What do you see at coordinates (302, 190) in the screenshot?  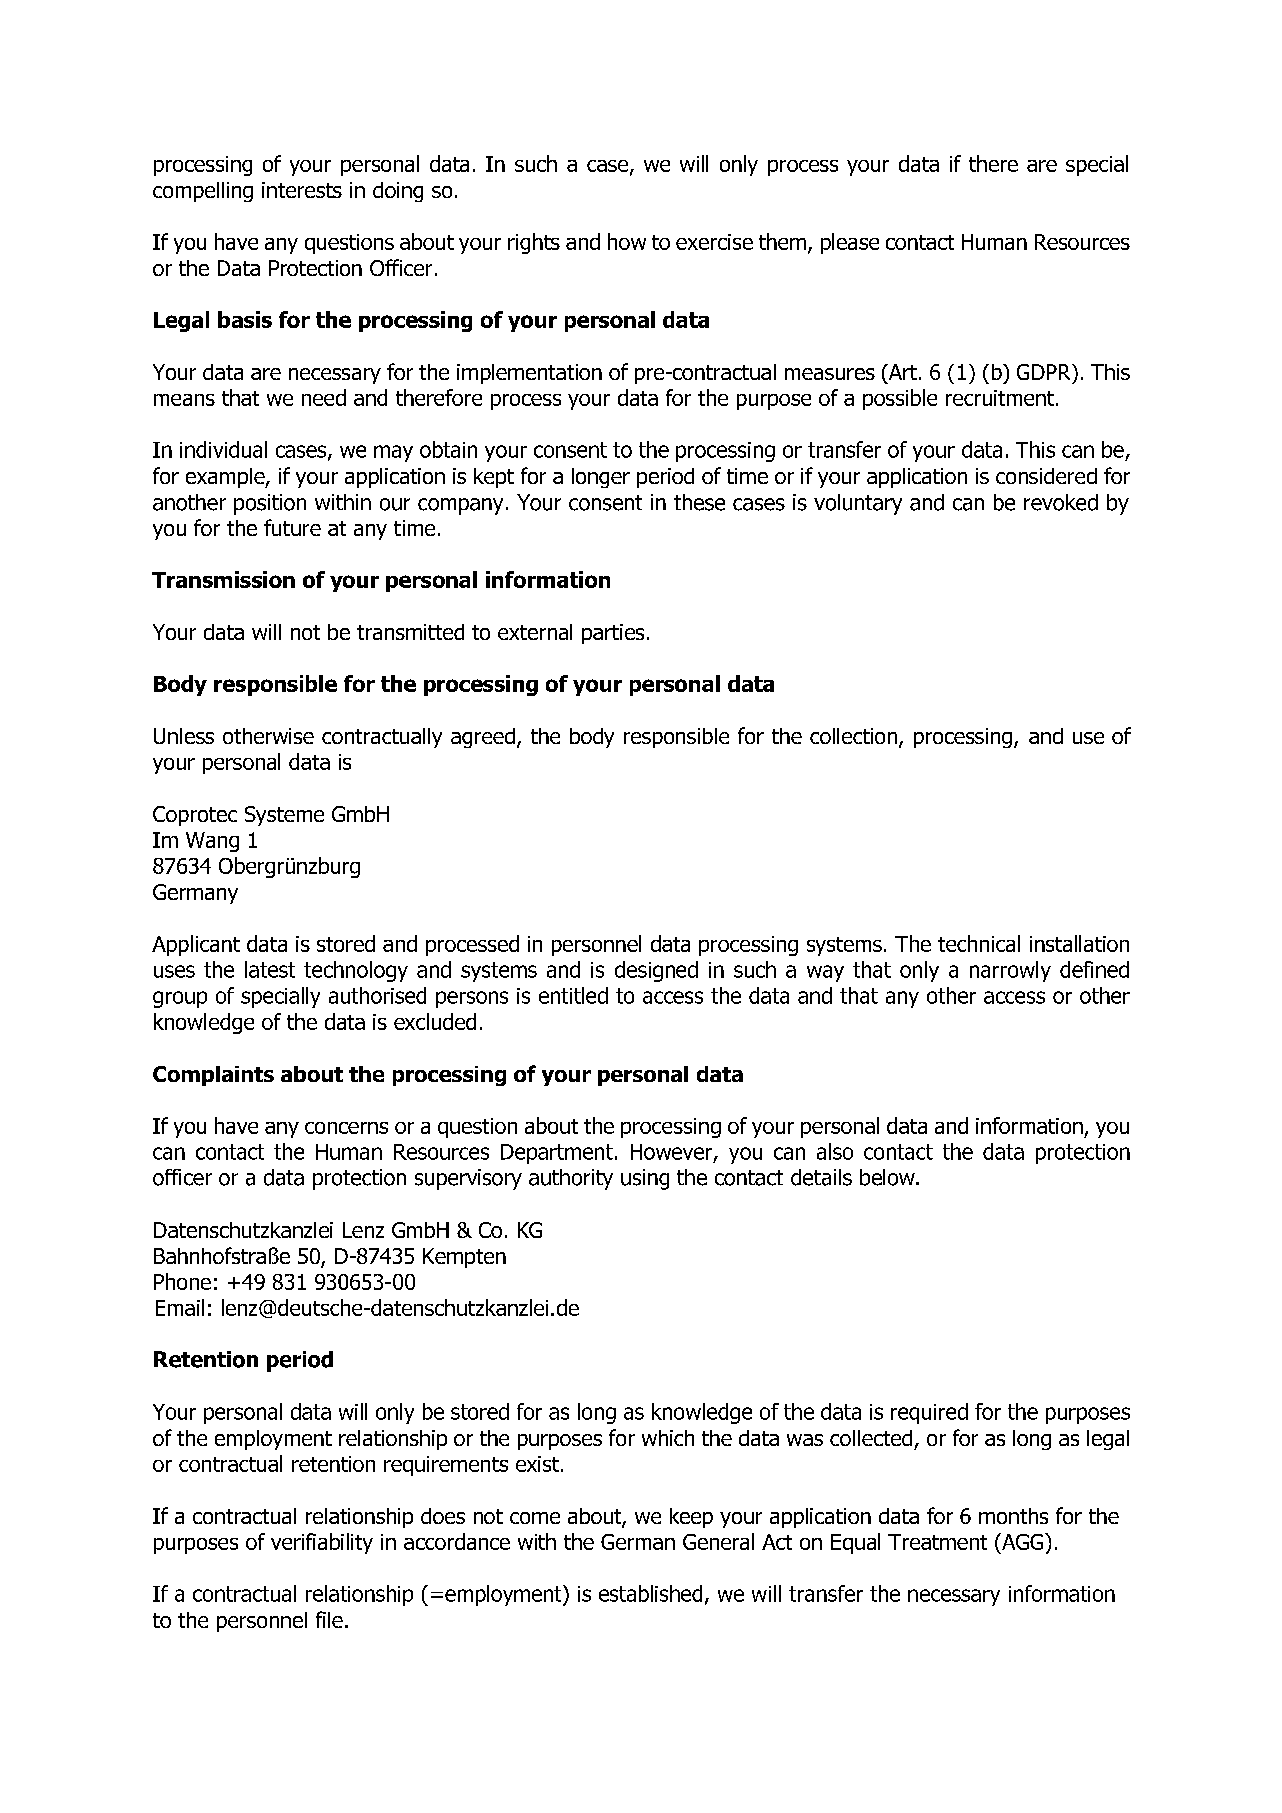 I see `interests` at bounding box center [302, 190].
